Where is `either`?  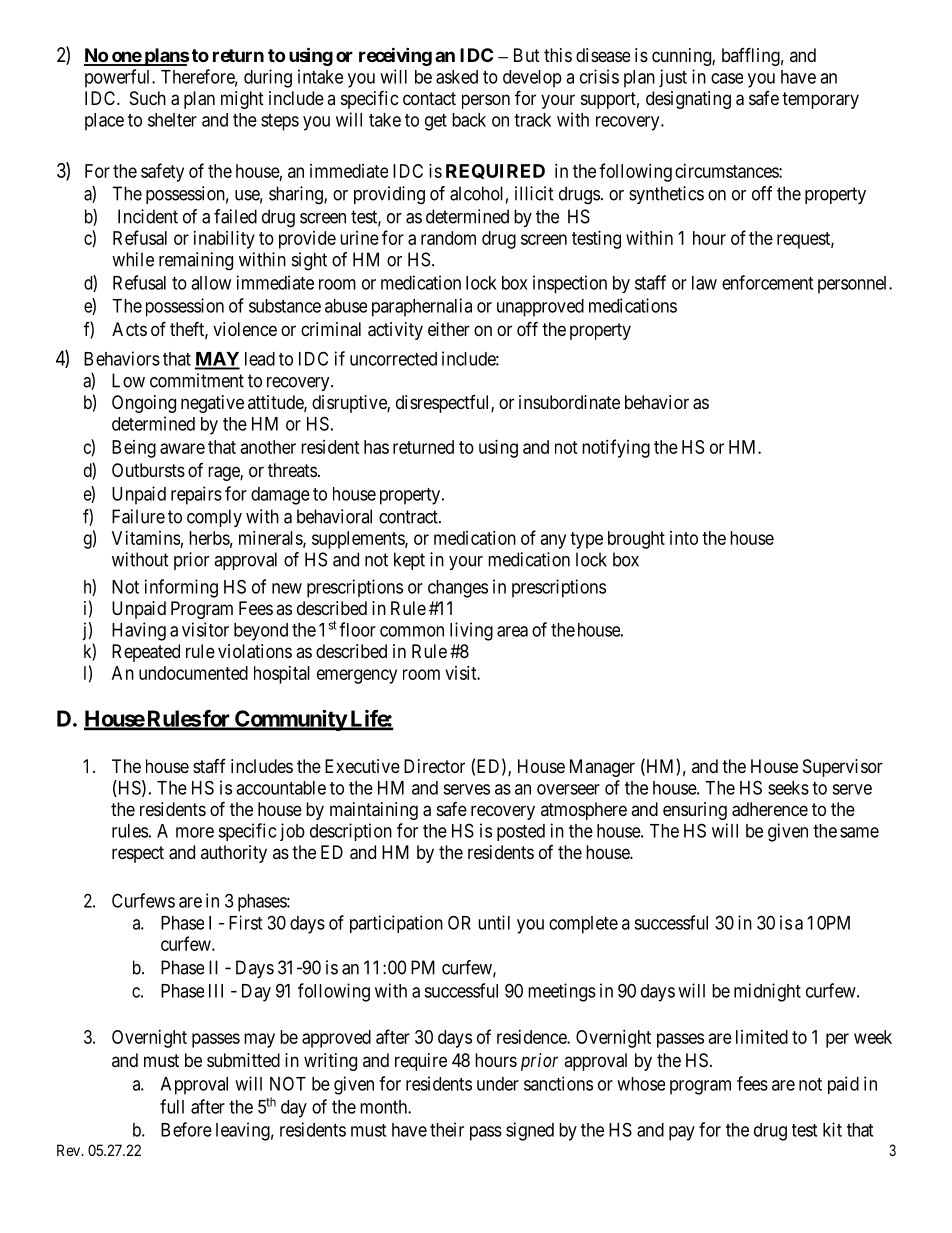
either is located at coordinates (449, 329).
